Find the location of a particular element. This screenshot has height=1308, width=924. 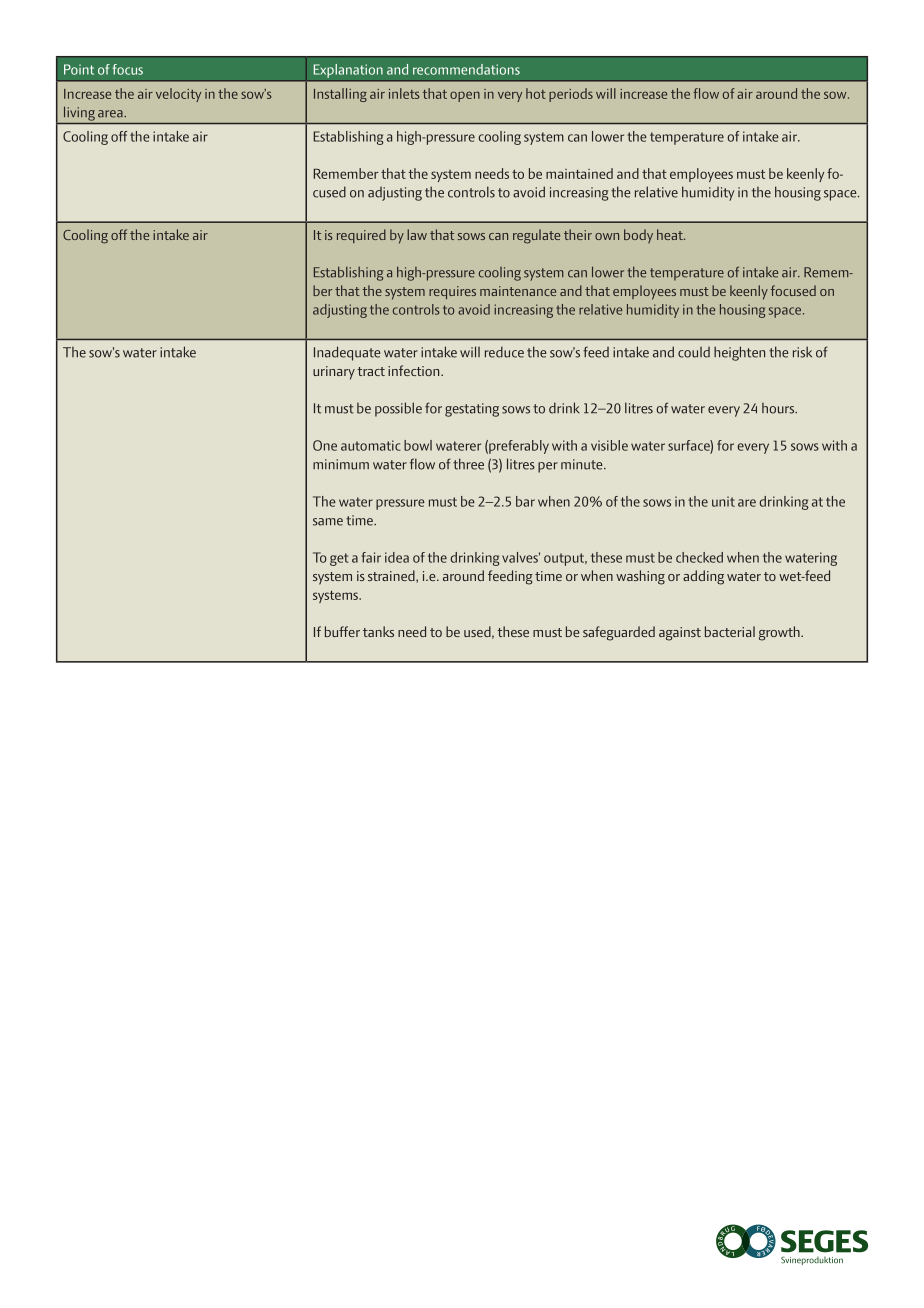

periods is located at coordinates (571, 95).
